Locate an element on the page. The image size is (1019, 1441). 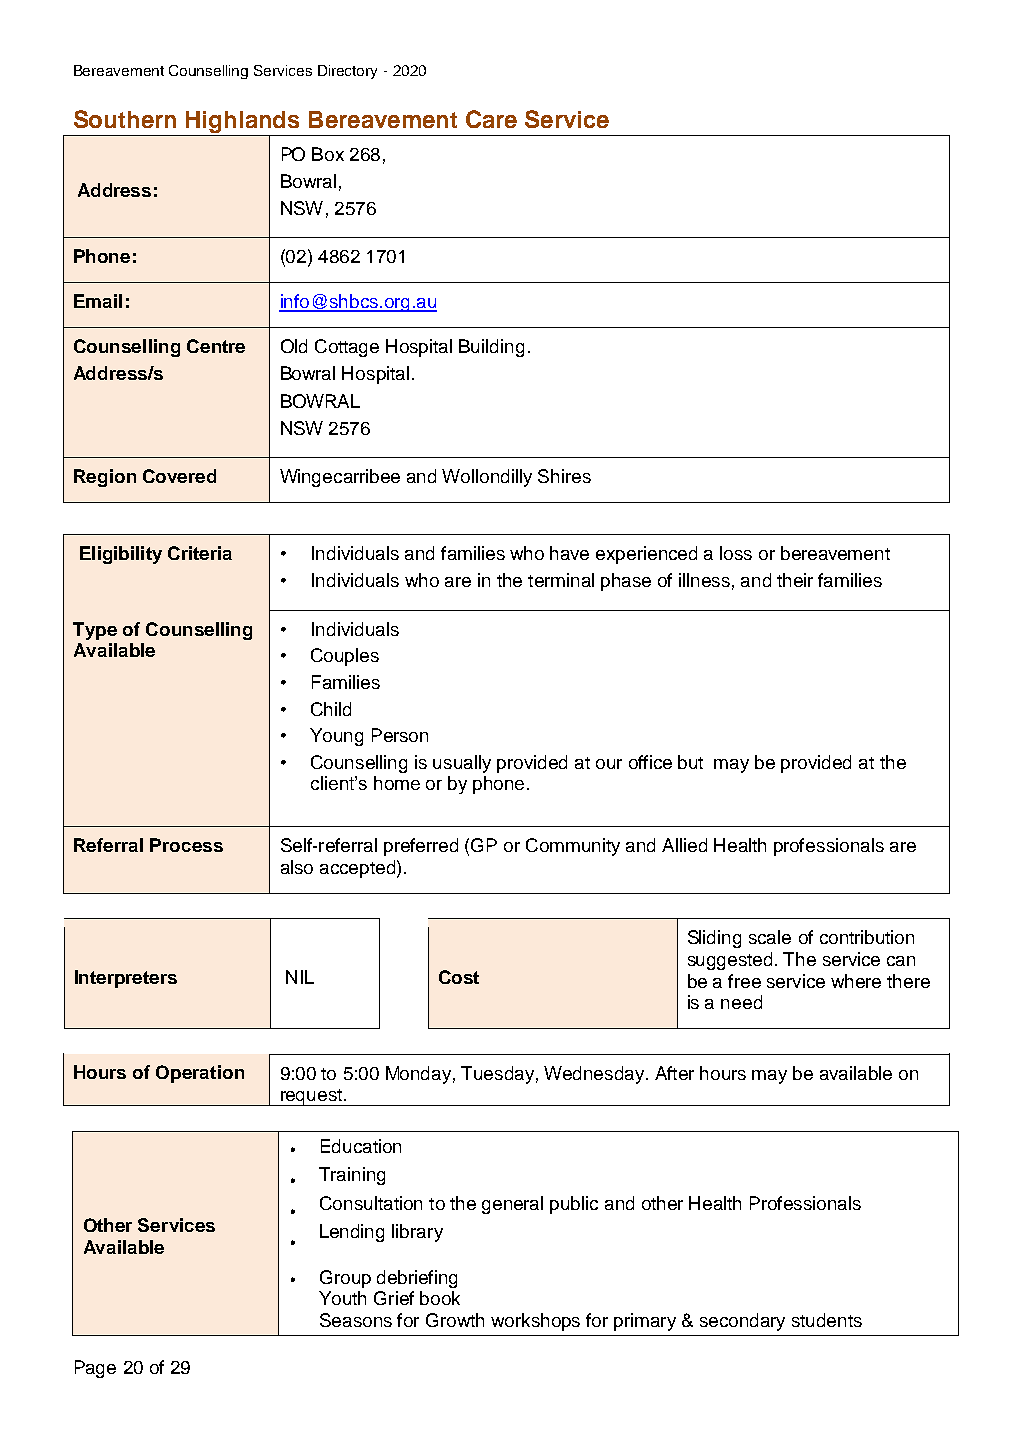
Covered is located at coordinates (179, 476).
